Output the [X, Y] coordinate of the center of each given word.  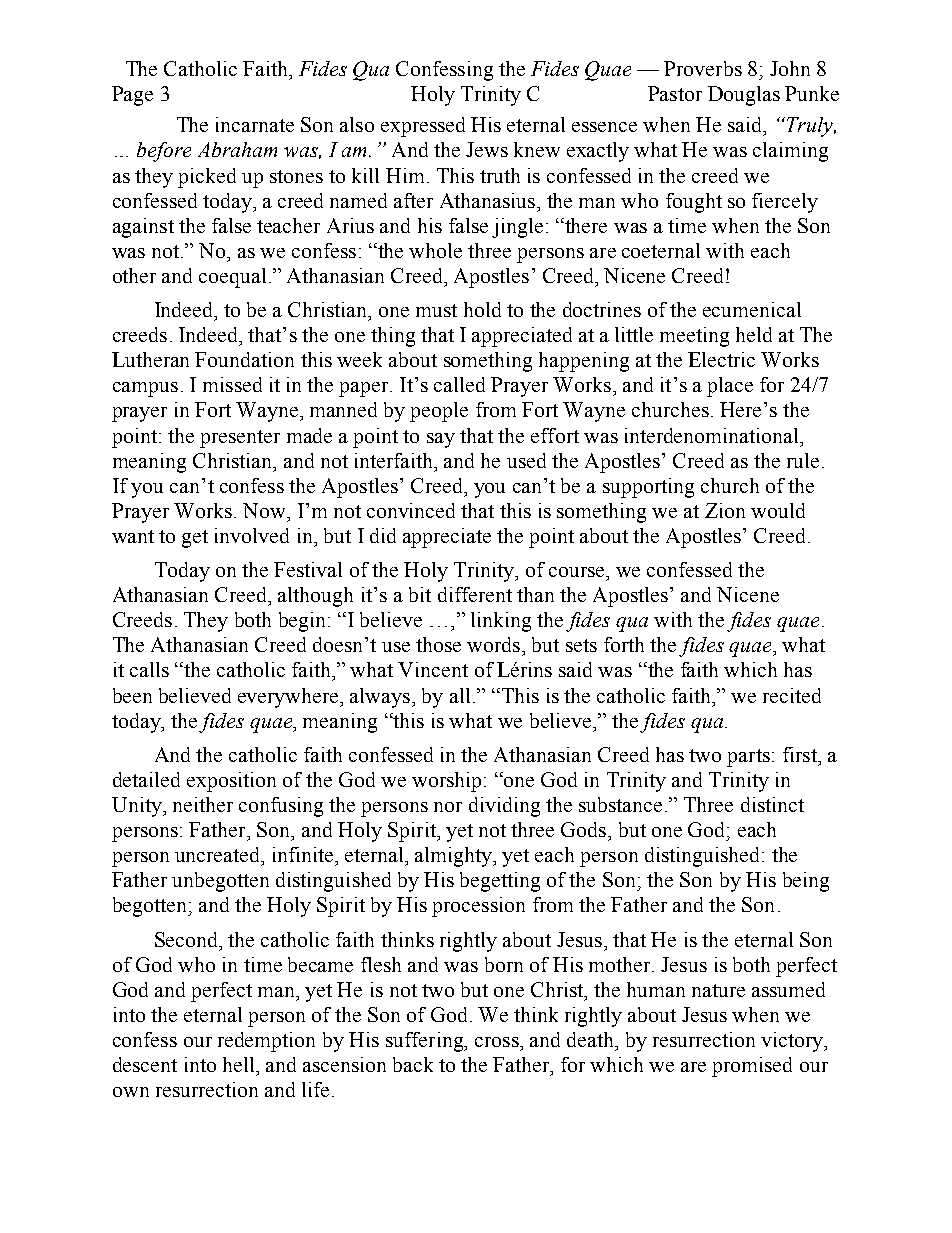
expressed [423, 127]
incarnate [255, 124]
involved [252, 535]
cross [498, 1042]
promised [752, 1067]
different [475, 594]
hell [240, 1064]
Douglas [744, 96]
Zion [725, 510]
